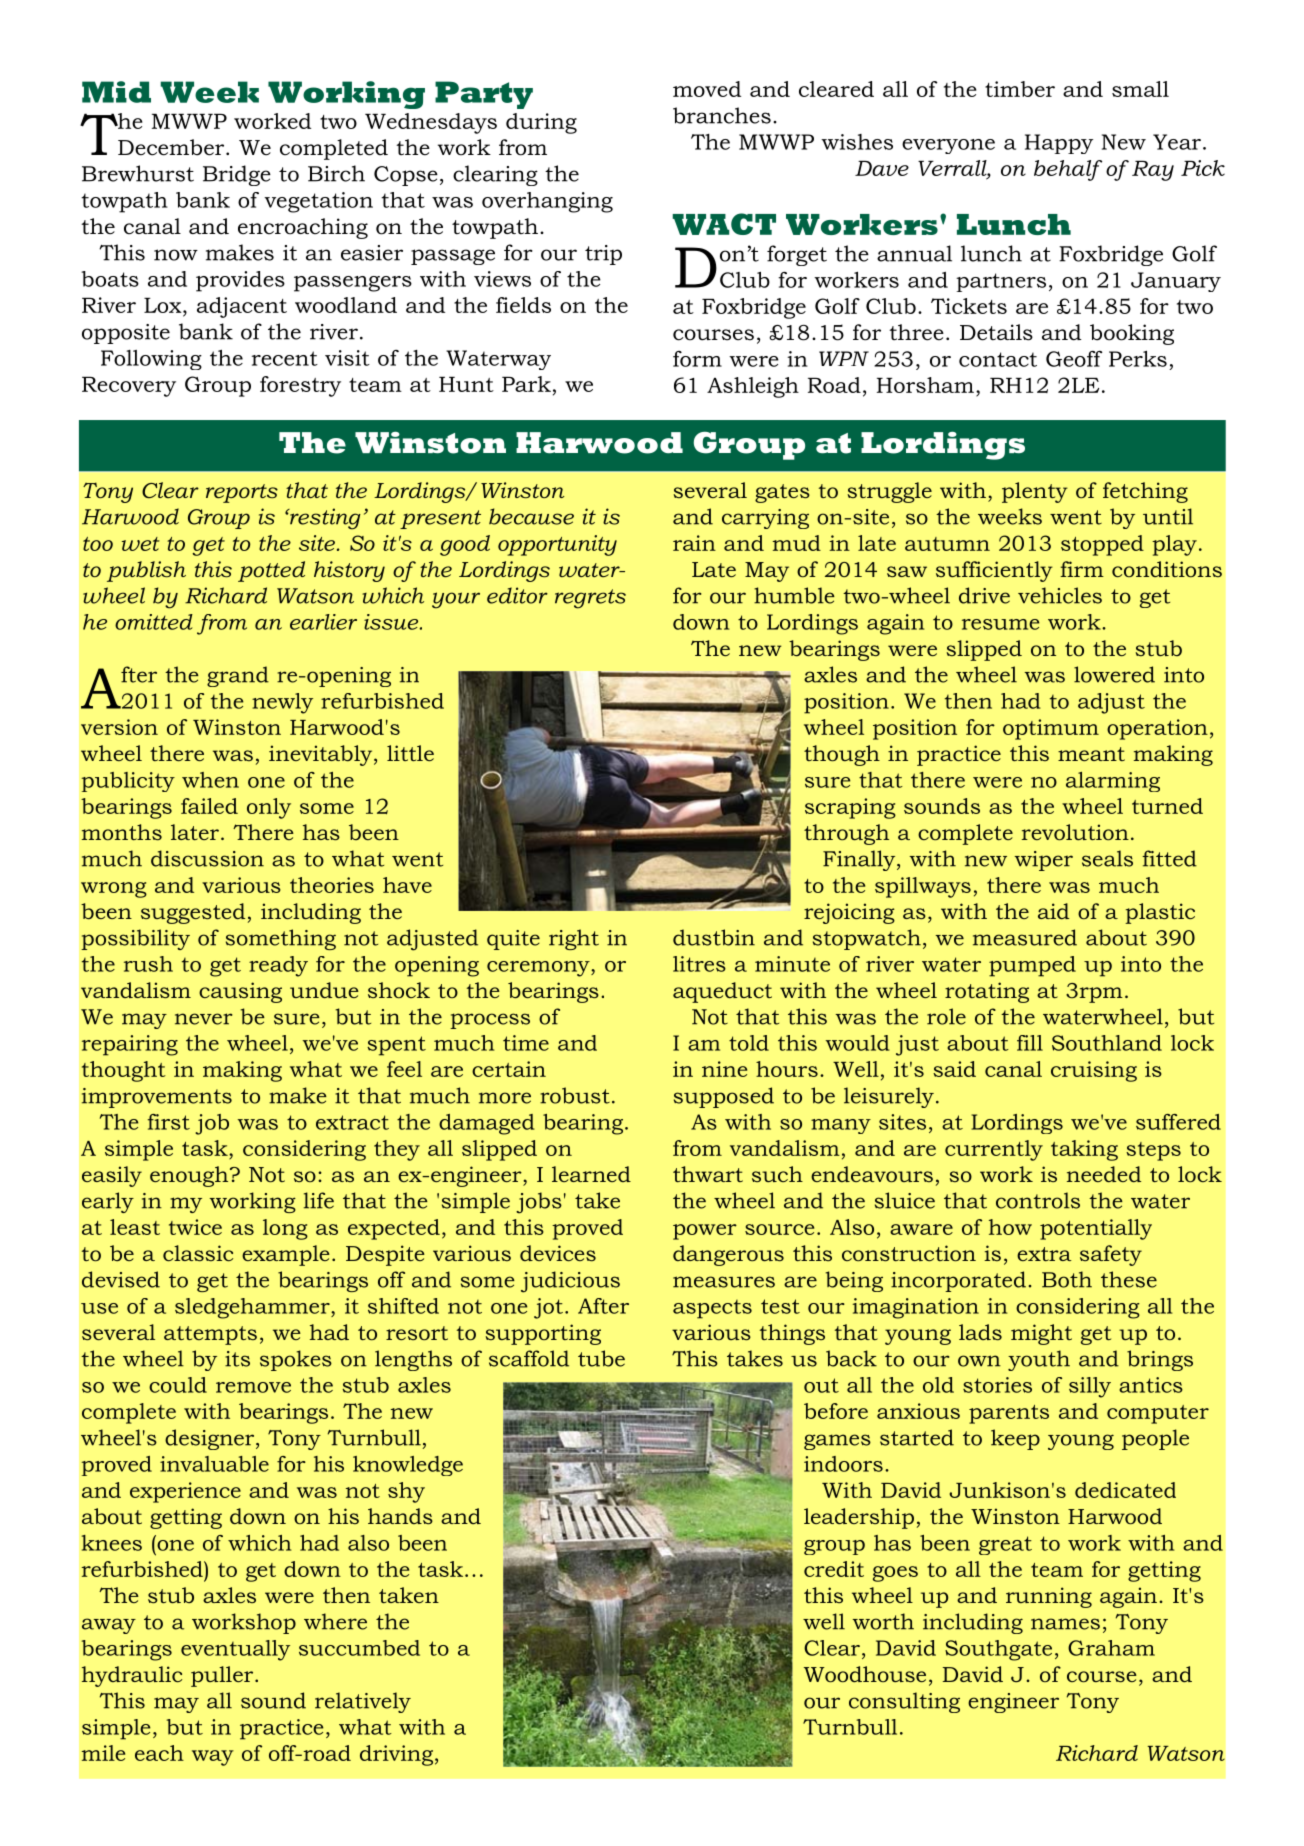 The image size is (1304, 1846). I want to click on branches, so click(722, 115).
